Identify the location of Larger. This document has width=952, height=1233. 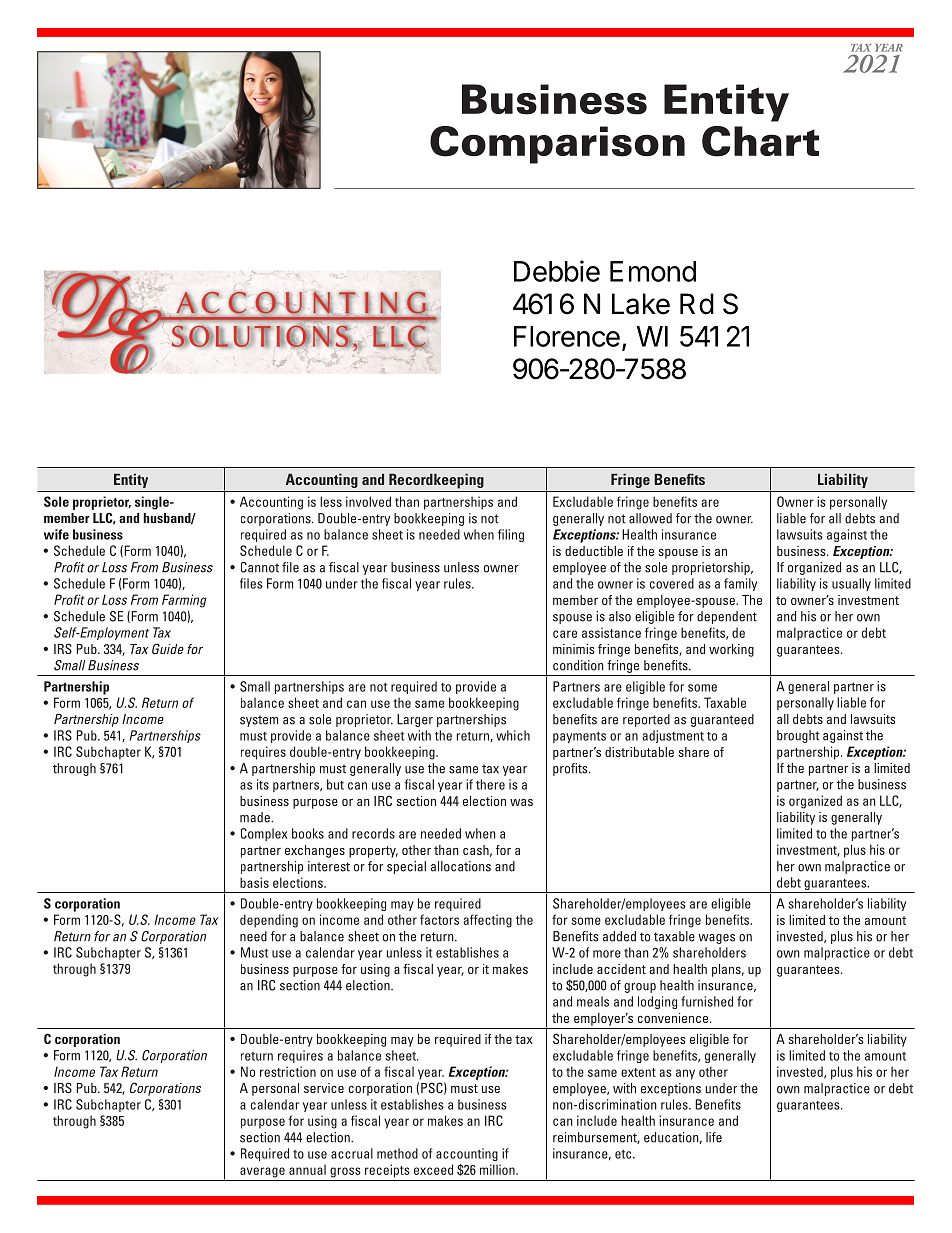
(415, 720).
